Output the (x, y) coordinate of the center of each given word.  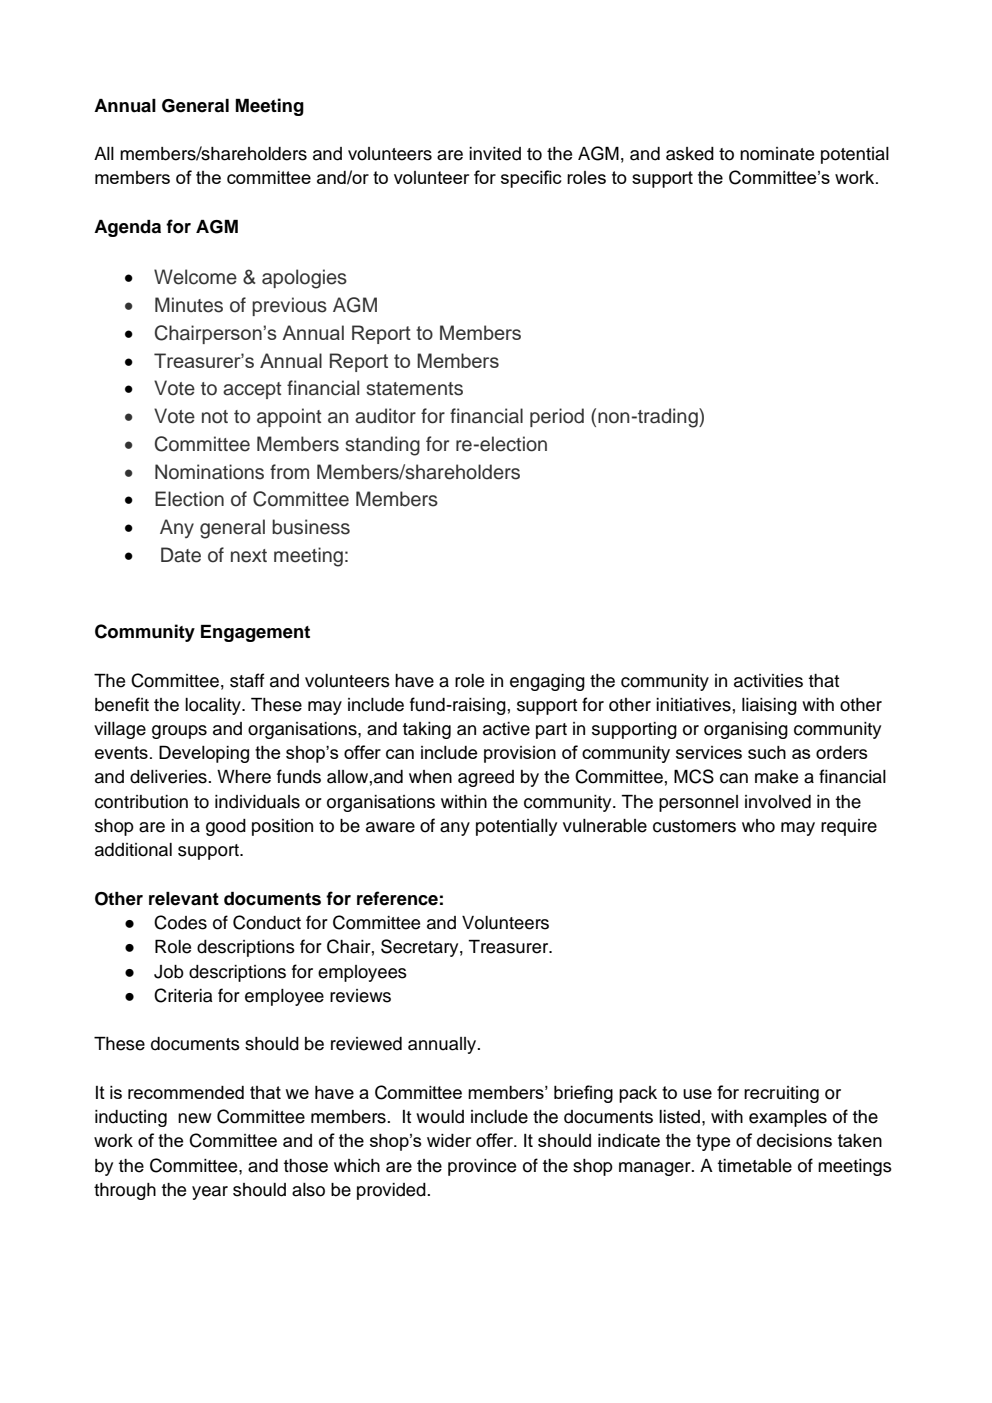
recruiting (781, 1094)
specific (531, 179)
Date (181, 555)
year (210, 1193)
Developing (204, 754)
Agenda (127, 228)
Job (169, 972)
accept (252, 390)
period (557, 417)
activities (768, 681)
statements (414, 389)
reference (397, 898)
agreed (486, 778)
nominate (777, 154)
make (776, 777)
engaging (547, 682)
